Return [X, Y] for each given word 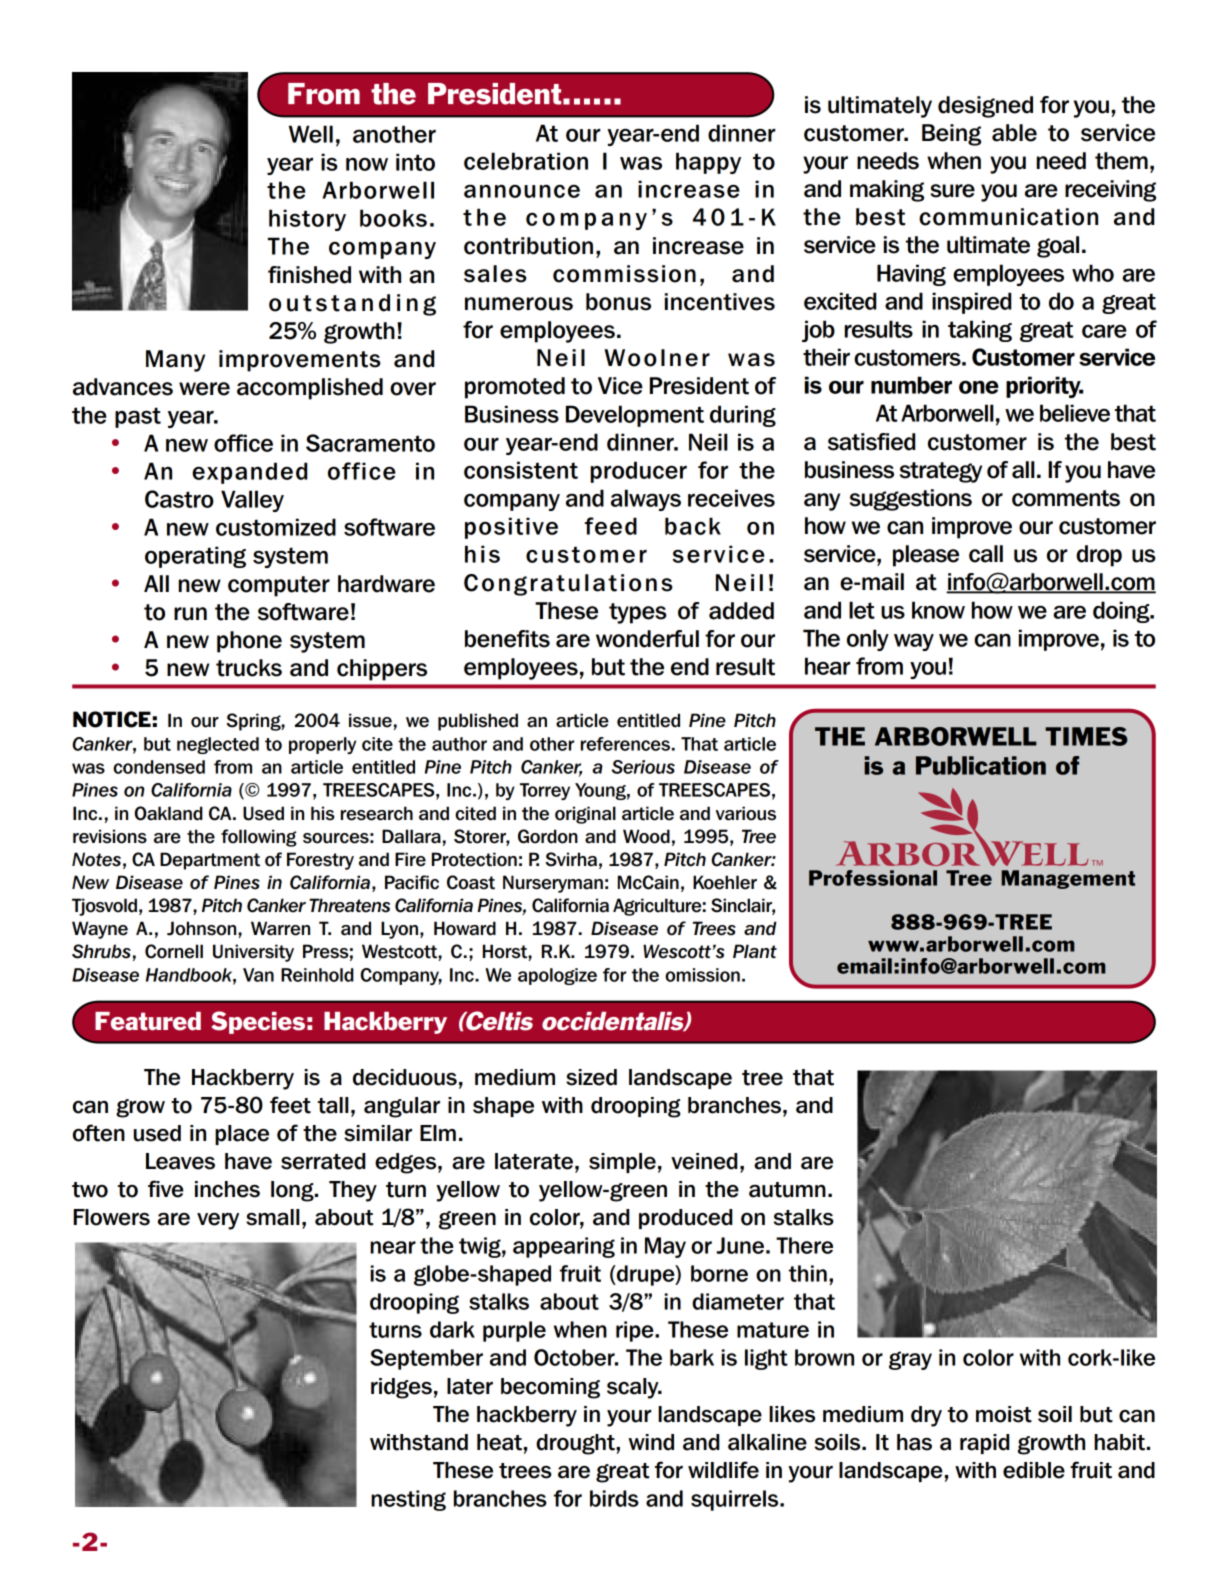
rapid [984, 1444]
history [307, 220]
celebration [526, 161]
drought [576, 1444]
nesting [408, 1500]
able [1014, 133]
